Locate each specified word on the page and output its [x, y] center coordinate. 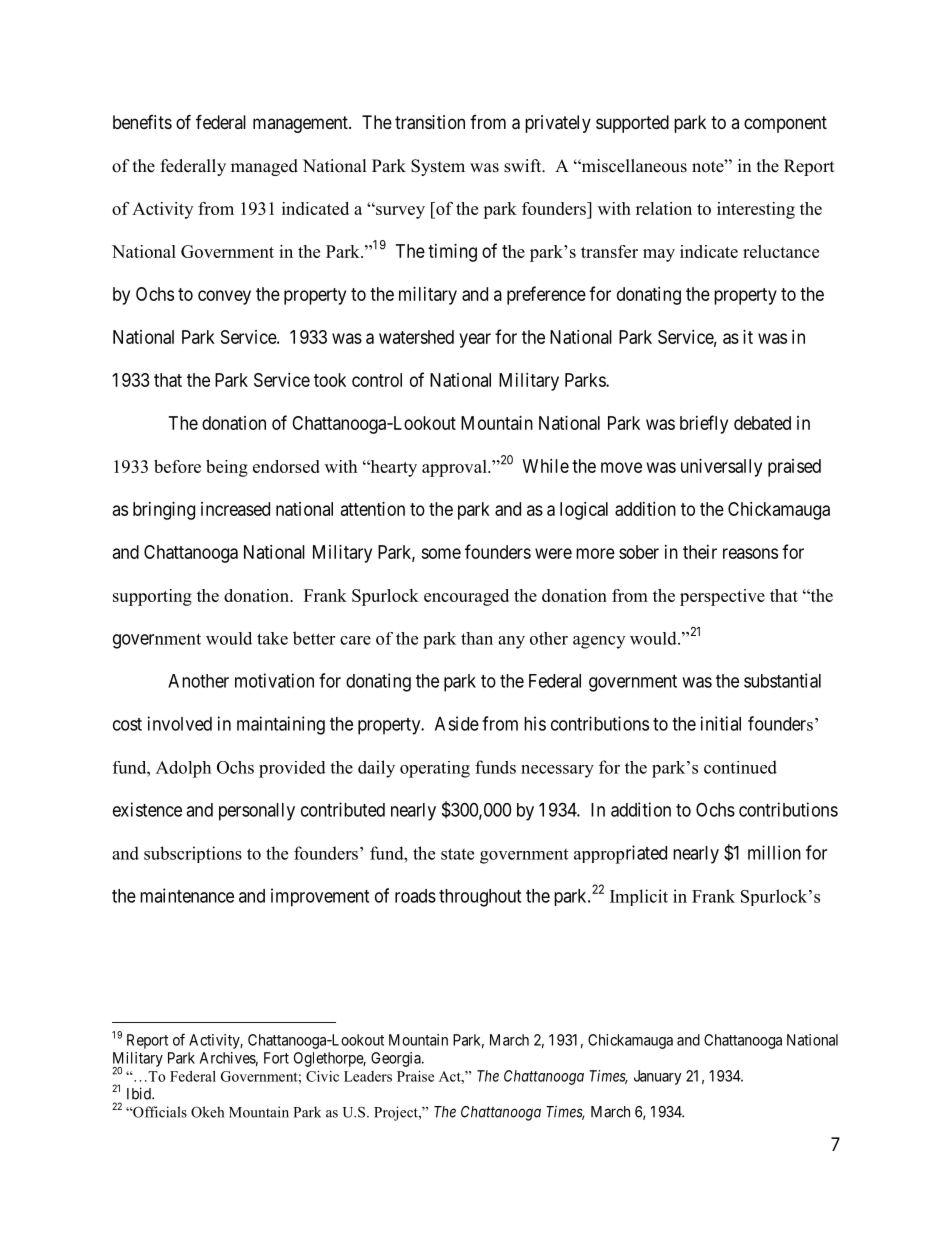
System [438, 167]
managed [264, 167]
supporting [152, 597]
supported [632, 124]
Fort [276, 1058]
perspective [722, 597]
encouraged [466, 597]
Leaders [368, 1076]
